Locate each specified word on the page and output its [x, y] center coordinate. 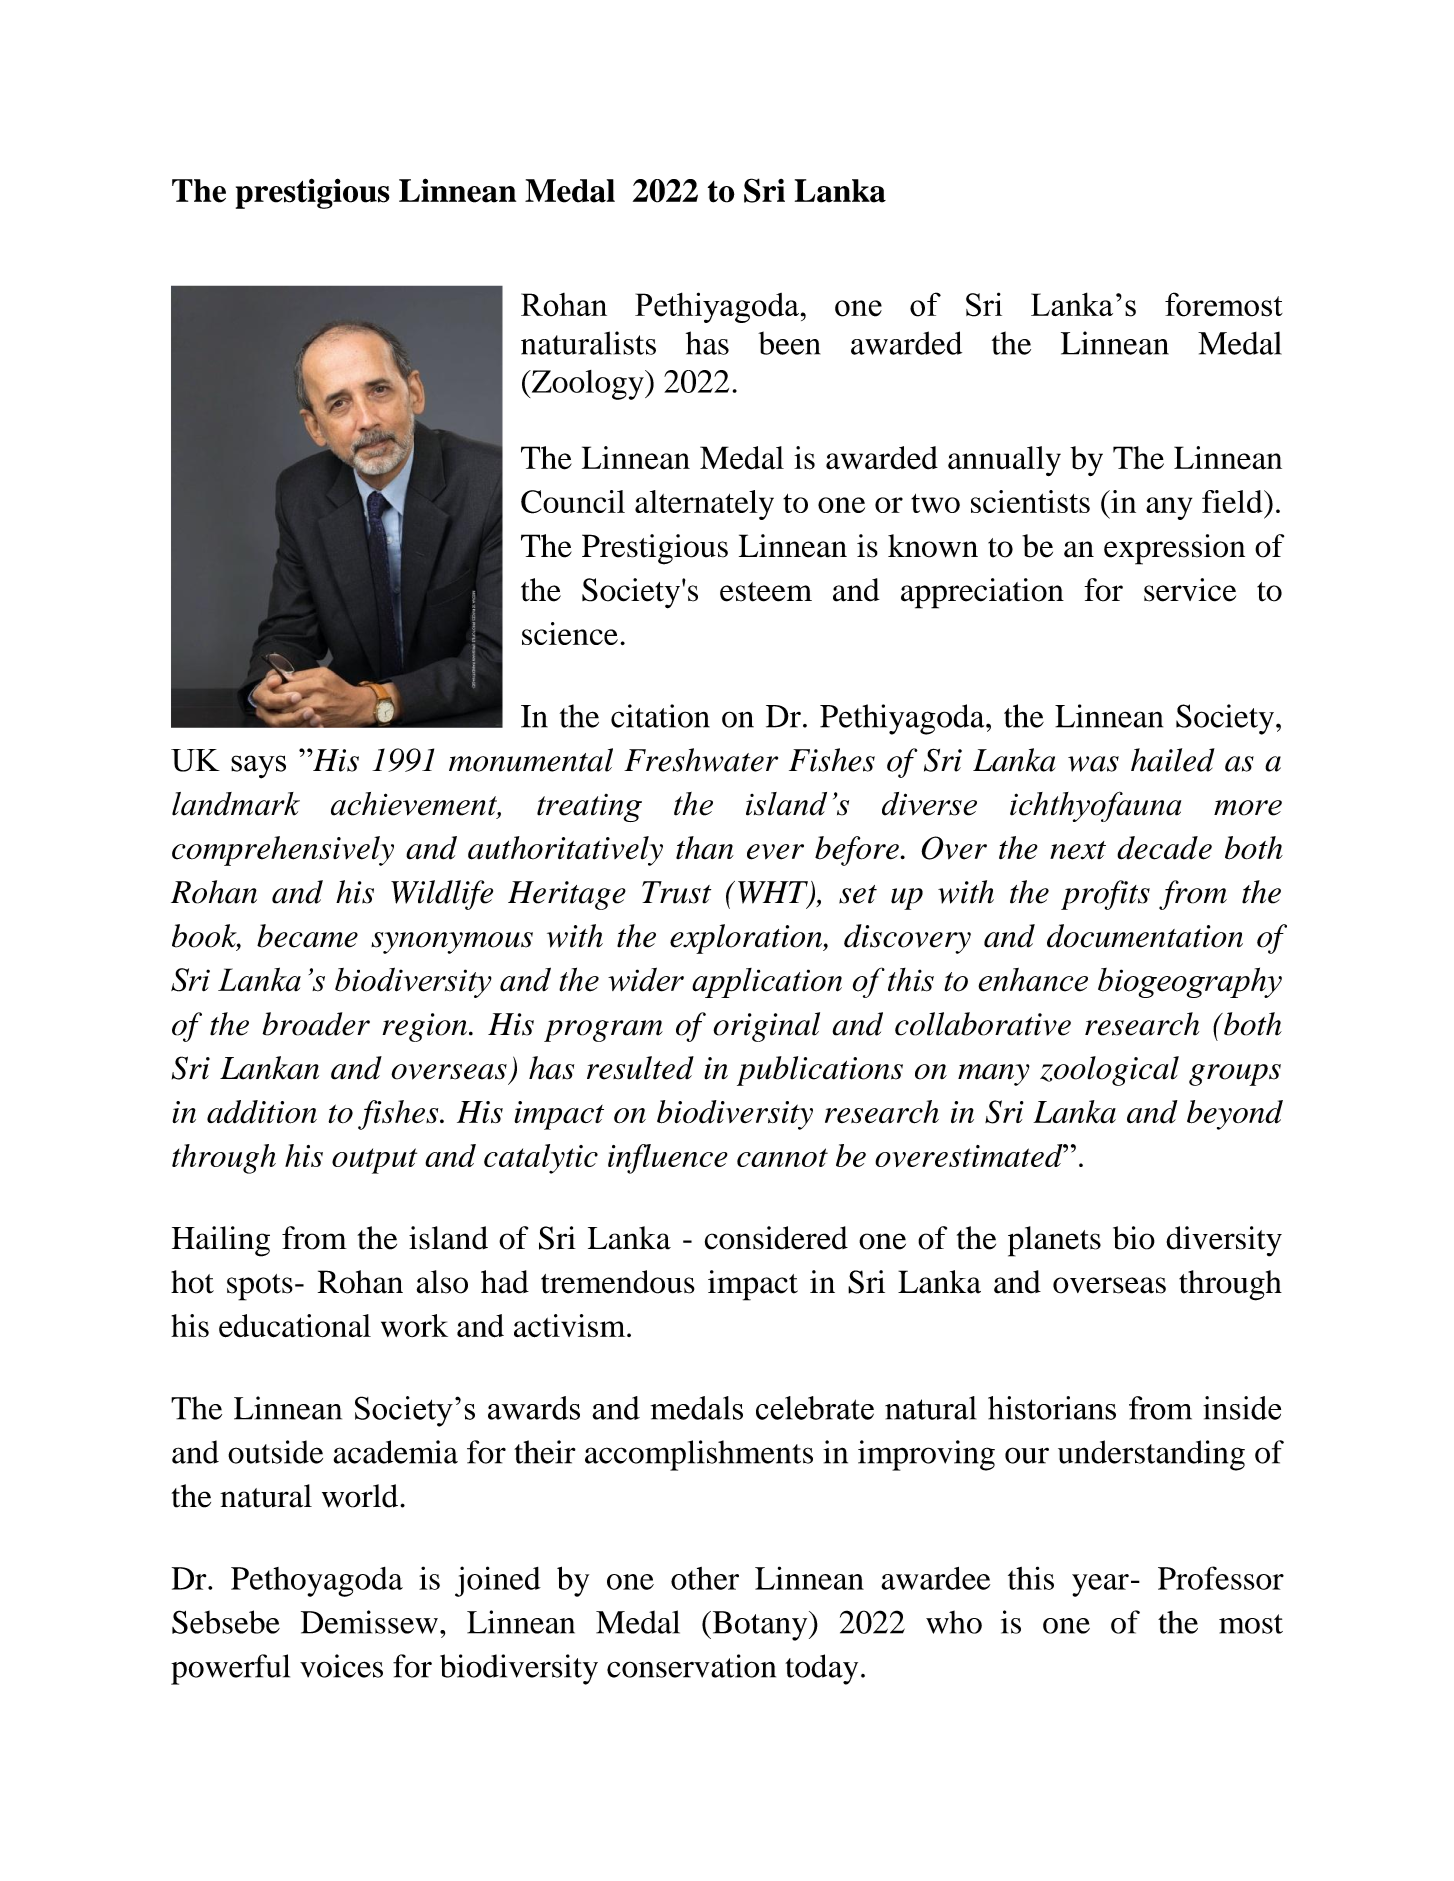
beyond [1235, 1115]
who [954, 1622]
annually [1004, 461]
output [374, 1161]
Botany [760, 1626]
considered [776, 1238]
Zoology [587, 385]
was [1093, 764]
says [258, 767]
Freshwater [701, 760]
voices [341, 1666]
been [789, 343]
